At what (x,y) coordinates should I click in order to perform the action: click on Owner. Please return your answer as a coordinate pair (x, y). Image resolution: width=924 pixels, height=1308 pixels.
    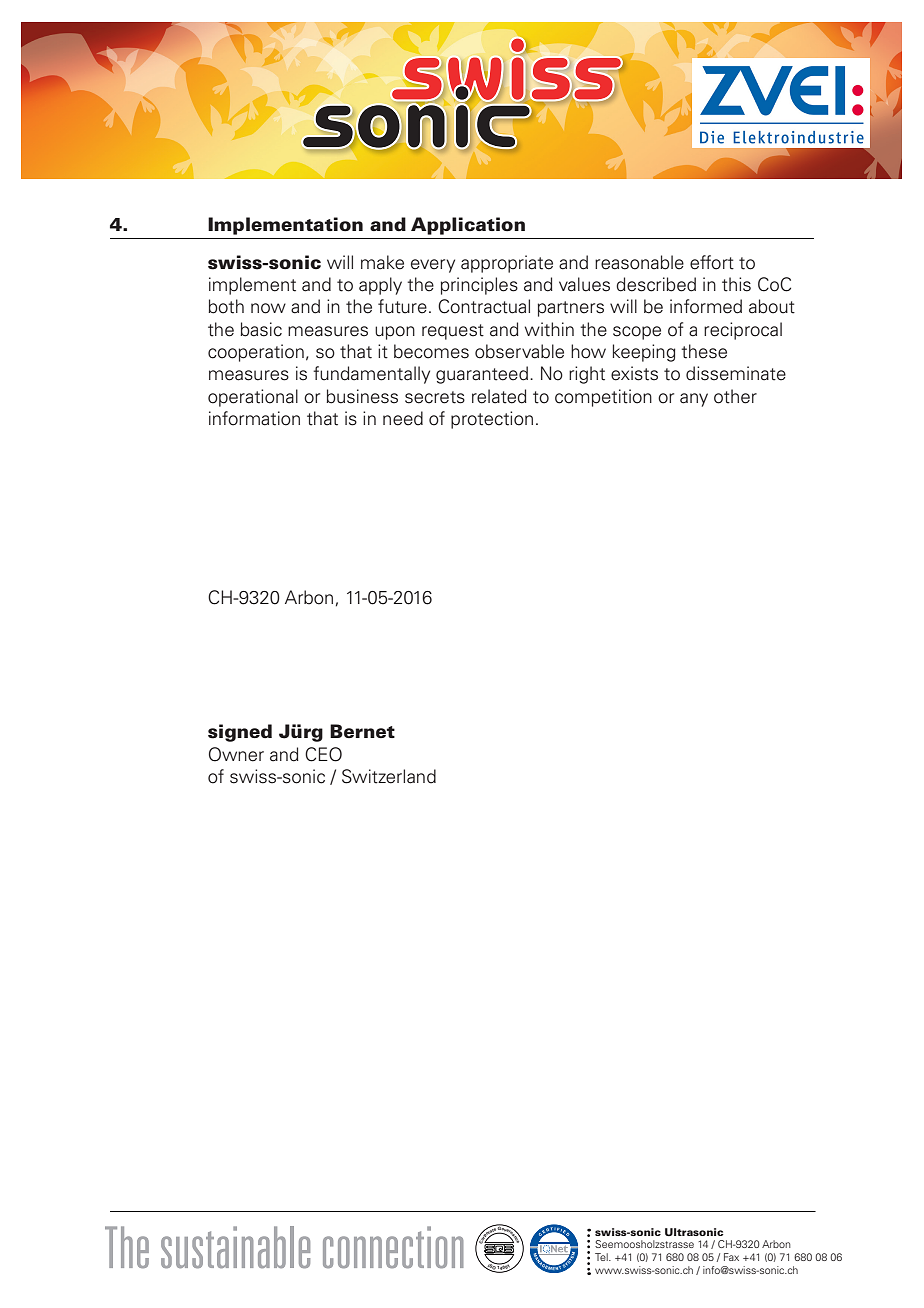
    Looking at the image, I should click on (236, 754).
